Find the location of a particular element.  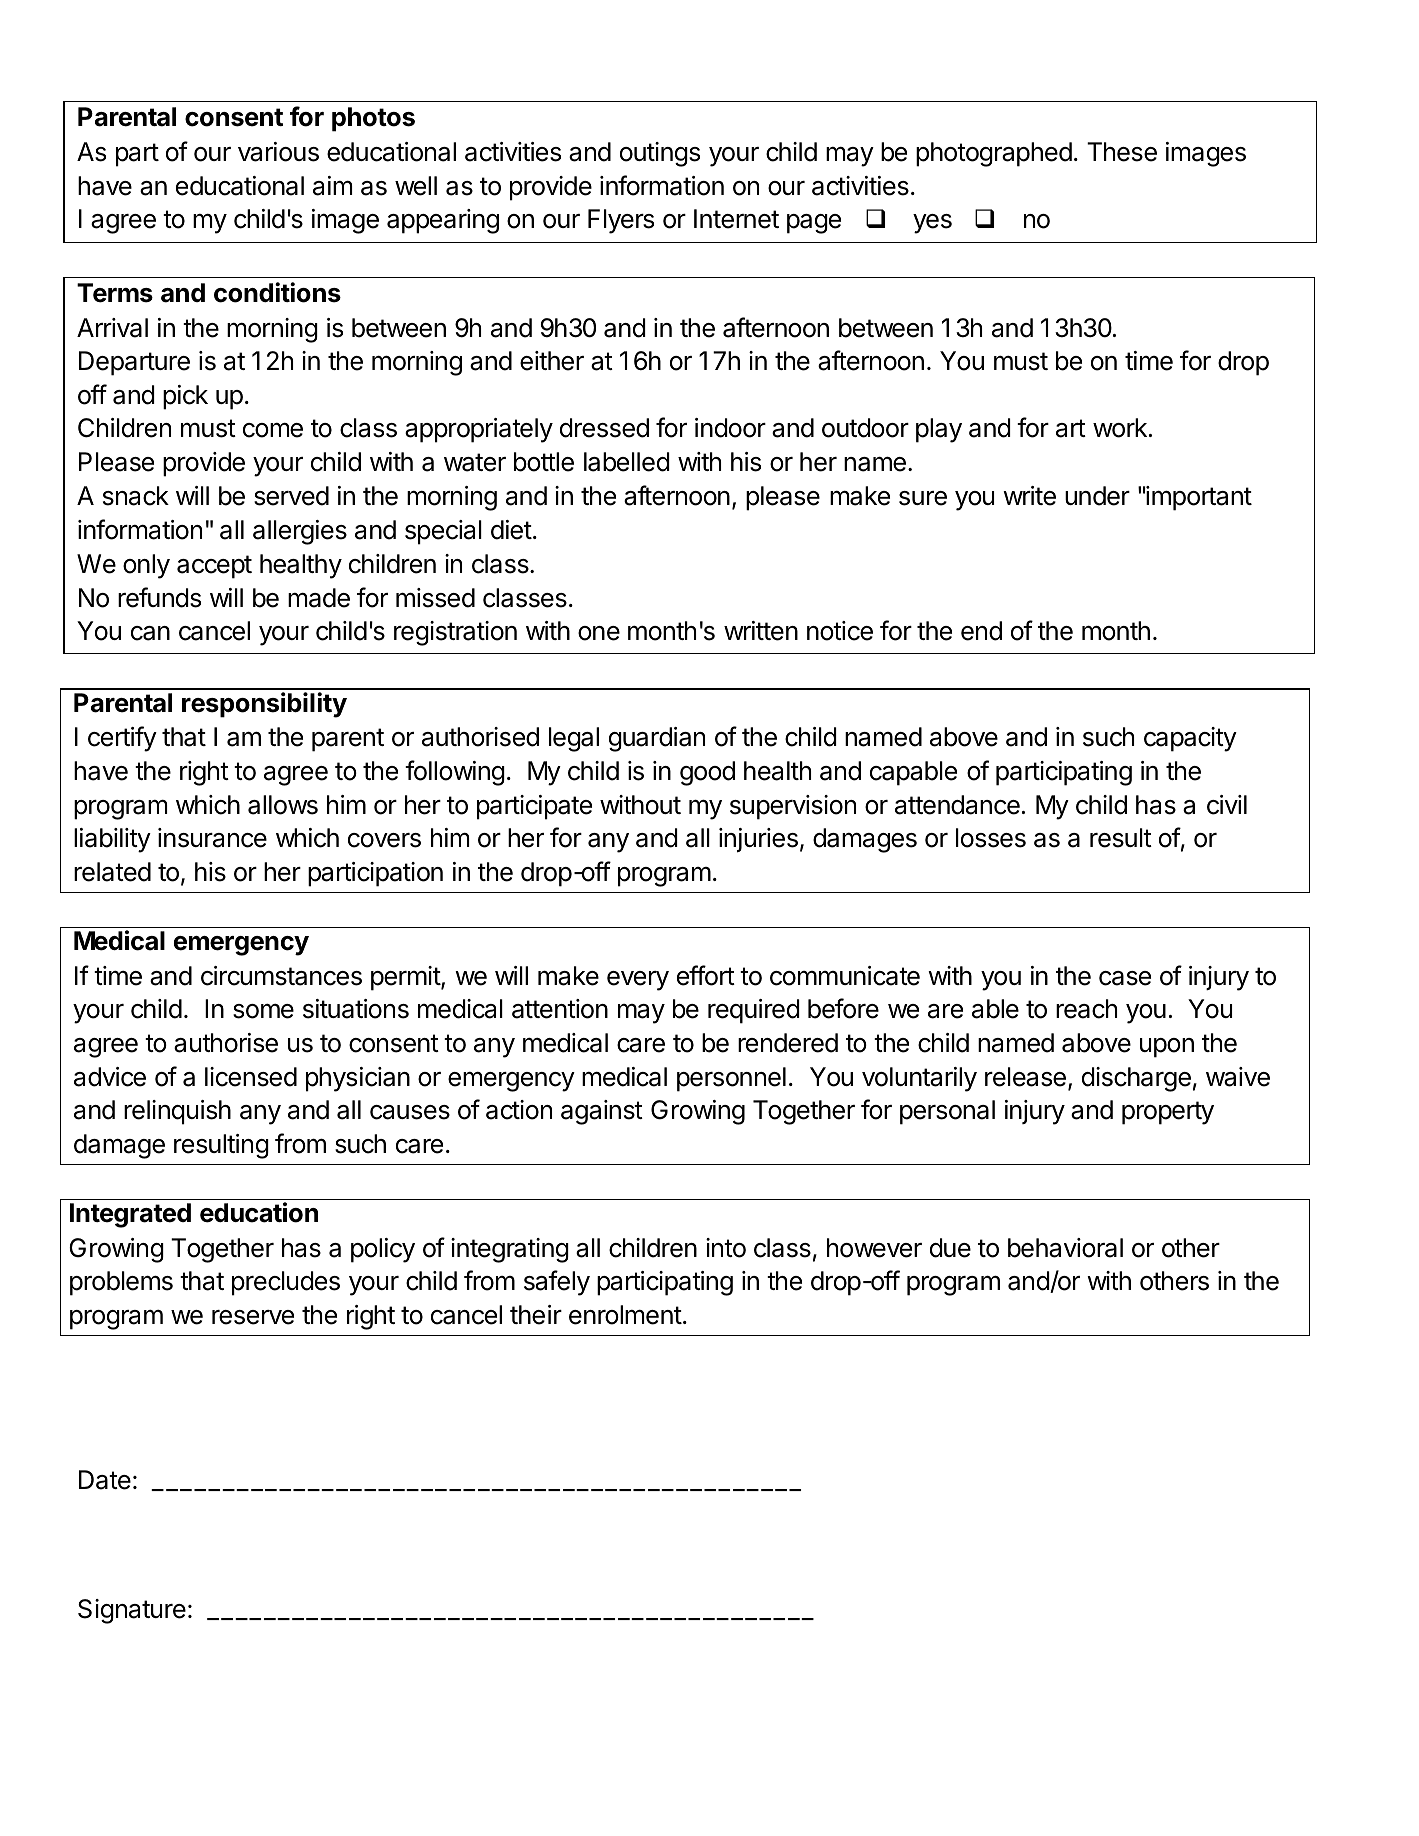

enrolment is located at coordinates (625, 1315).
